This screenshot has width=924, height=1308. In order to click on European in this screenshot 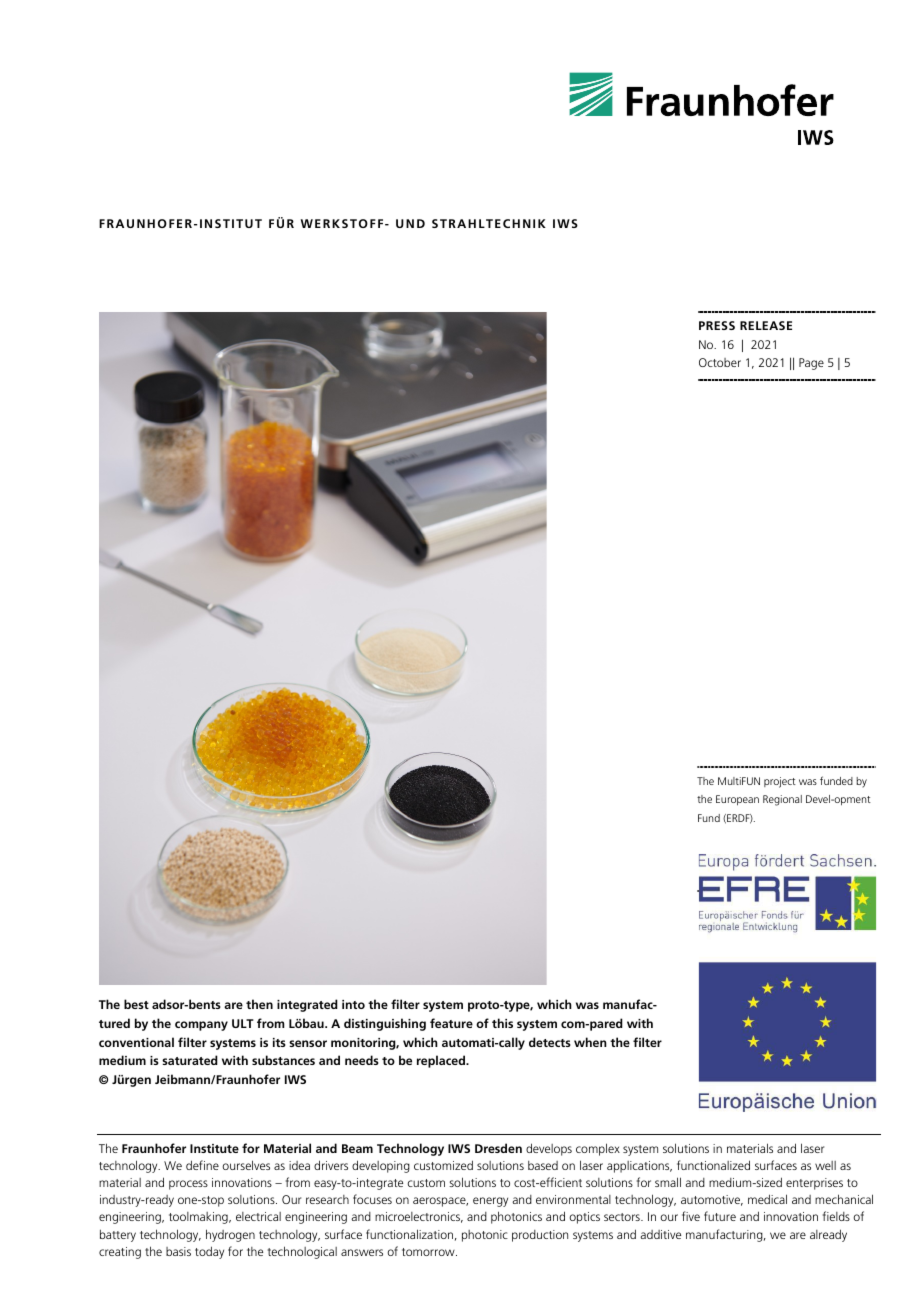, I will do `click(737, 800)`.
